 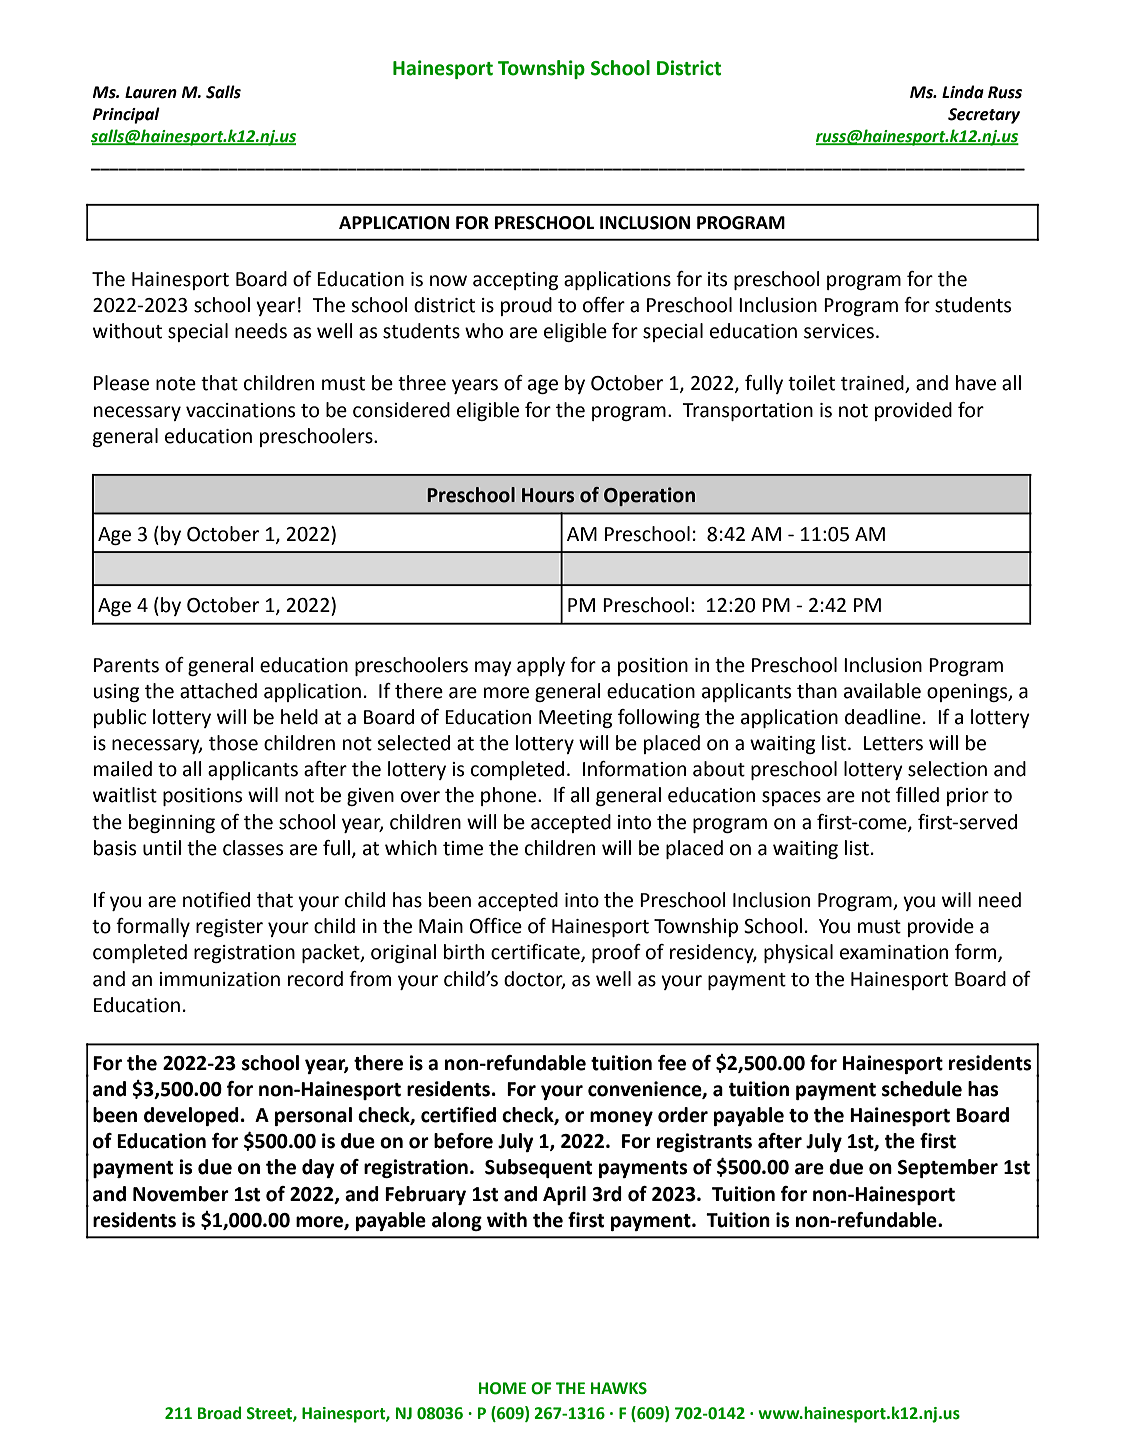 I want to click on Lauren, so click(x=151, y=92).
